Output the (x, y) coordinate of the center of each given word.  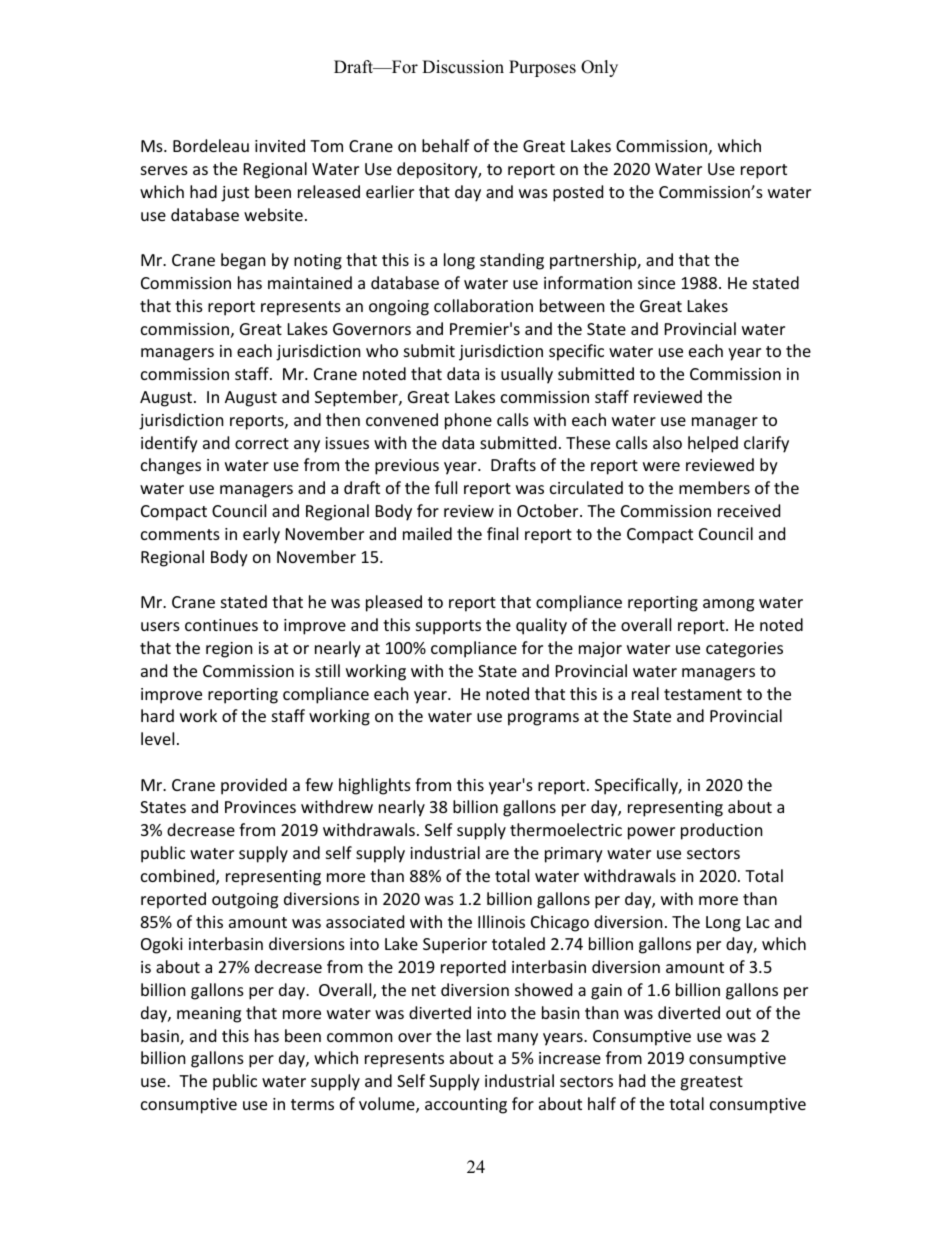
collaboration (483, 305)
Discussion (463, 67)
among (728, 605)
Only (599, 68)
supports (448, 627)
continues (221, 625)
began (243, 261)
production (722, 831)
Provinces (260, 807)
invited (280, 145)
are (497, 854)
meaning (209, 1015)
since (656, 283)
